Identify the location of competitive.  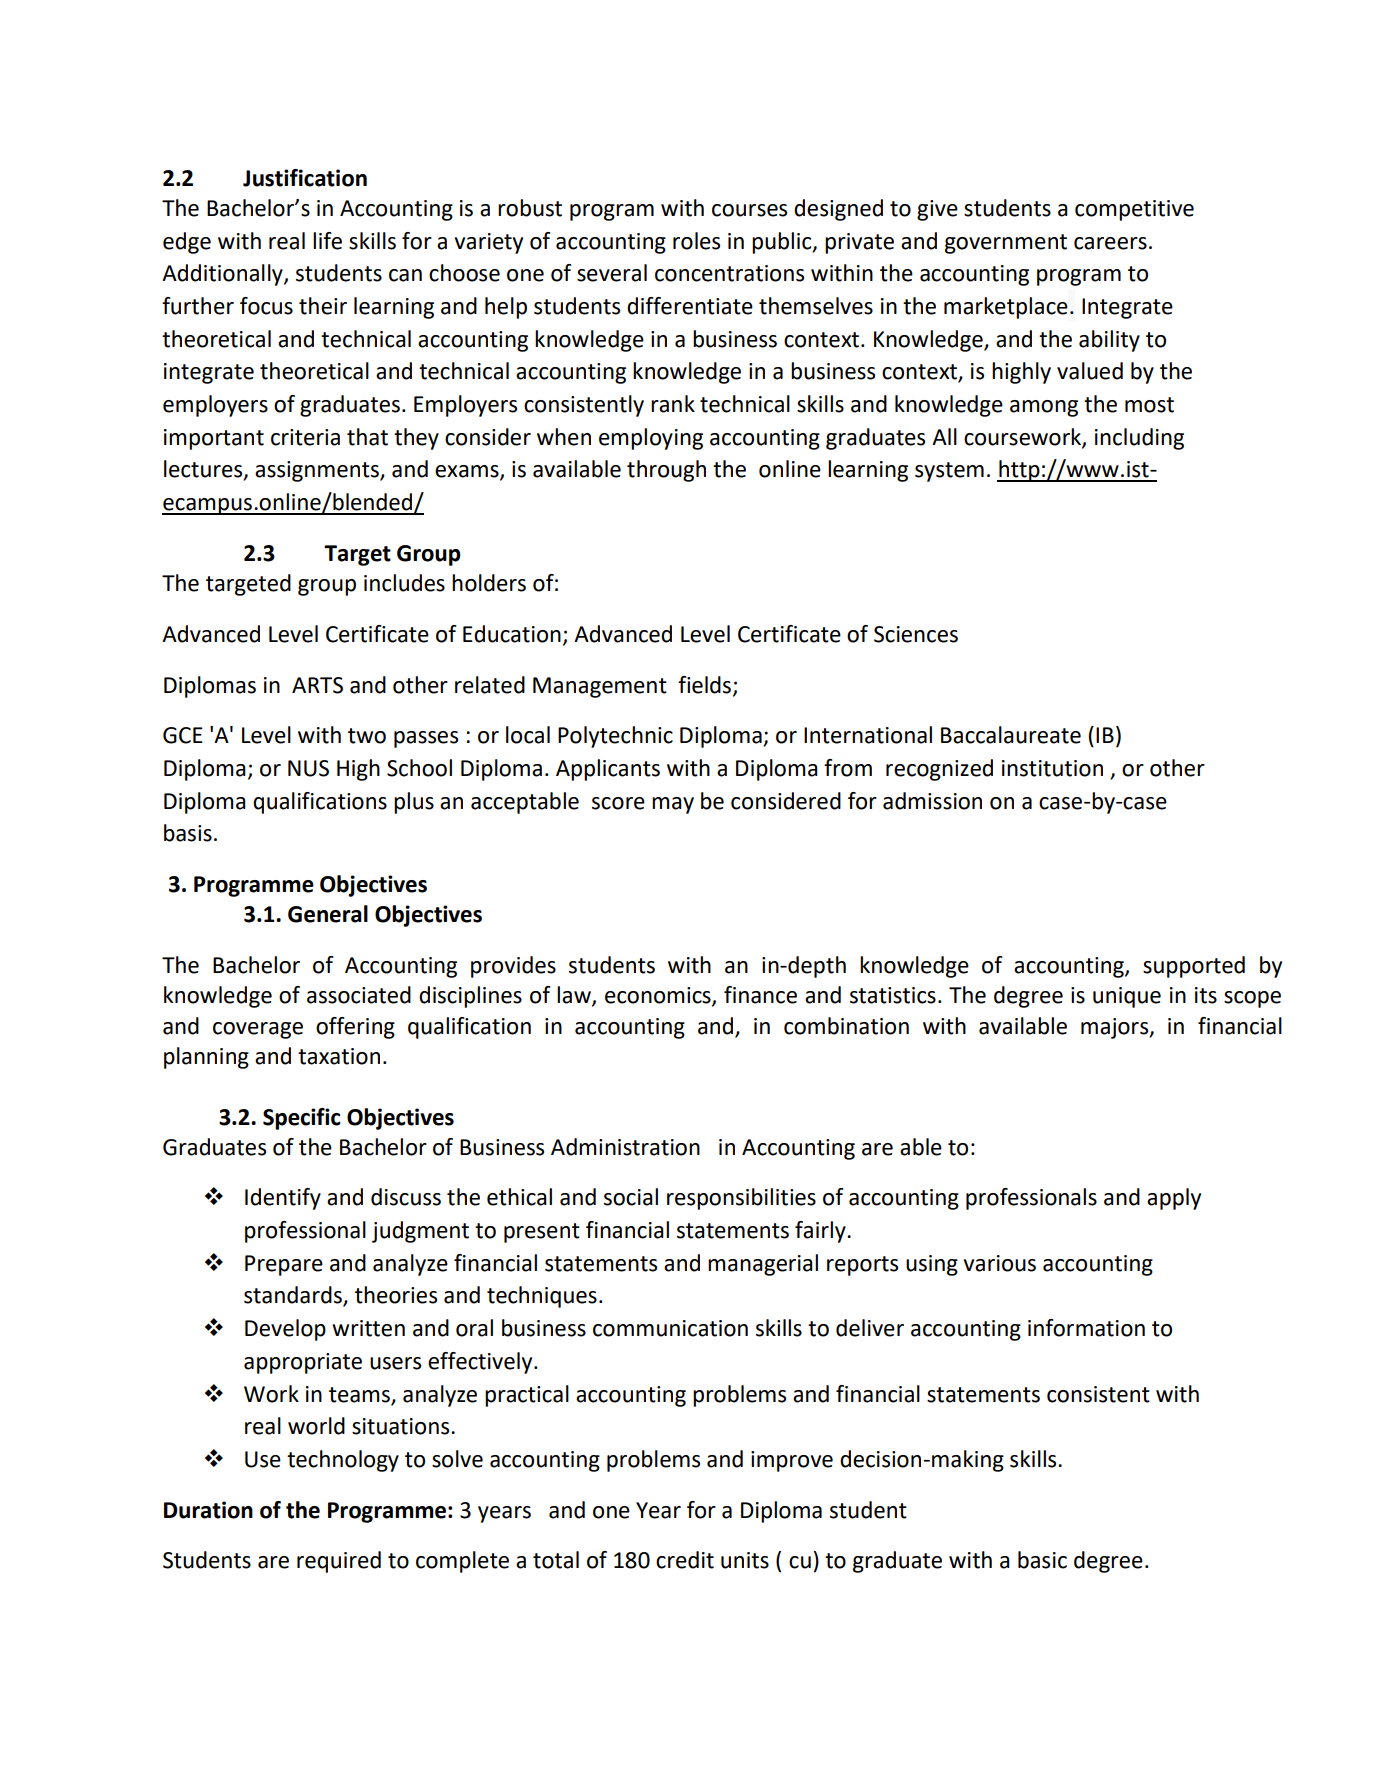
(1134, 210).
